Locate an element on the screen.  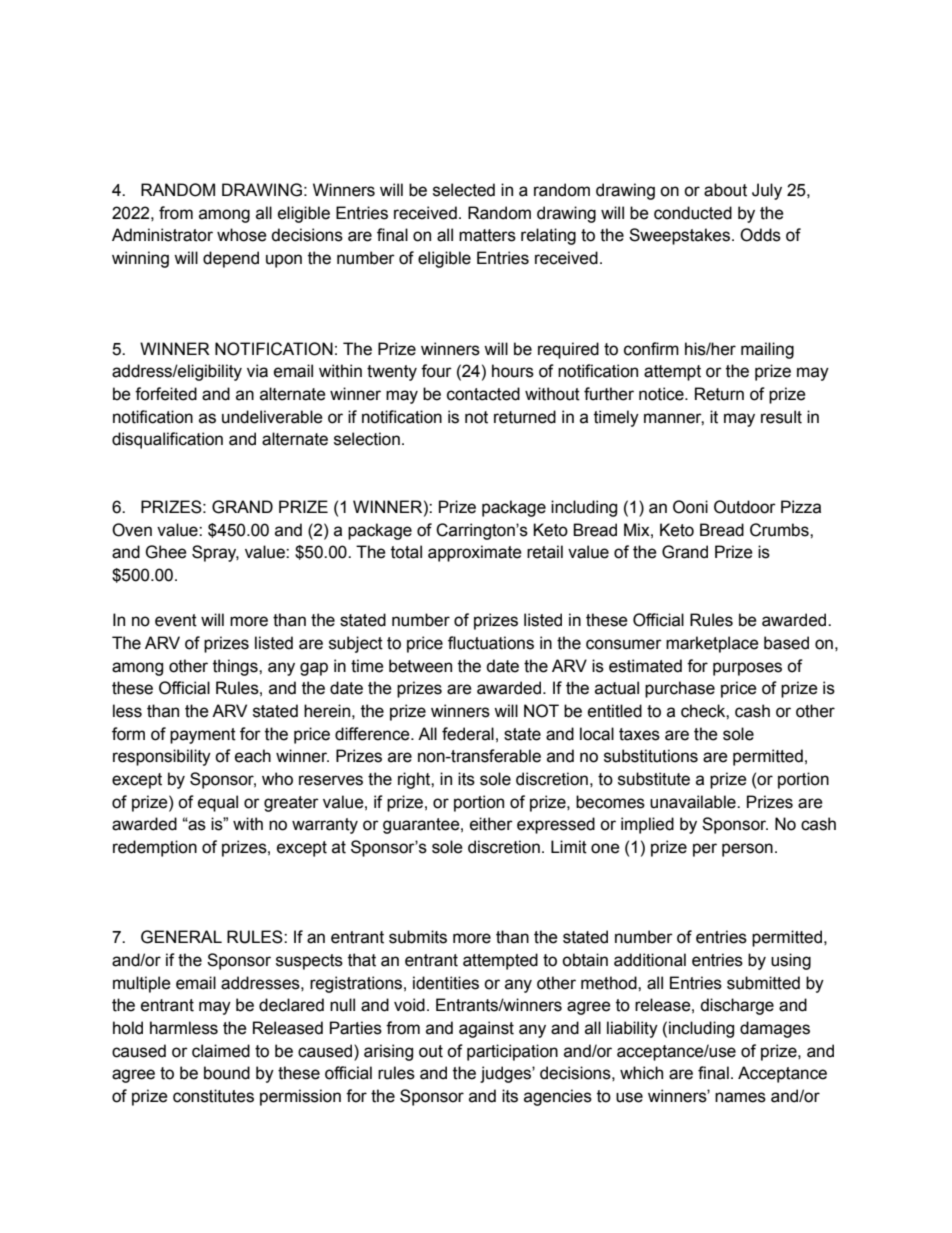
bound is located at coordinates (227, 1073).
